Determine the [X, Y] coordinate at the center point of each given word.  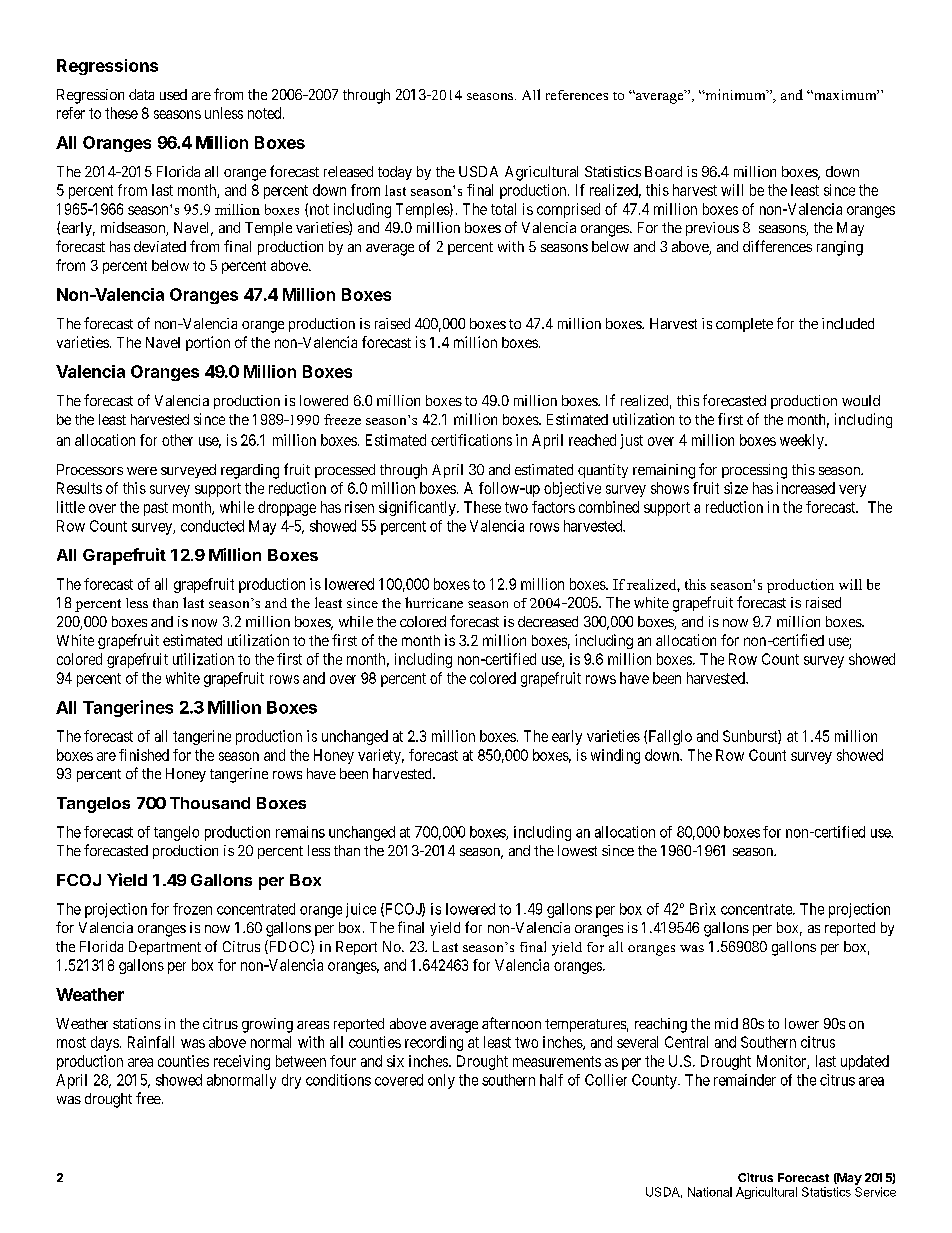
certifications [471, 440]
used [173, 94]
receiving [242, 1062]
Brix [703, 909]
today [395, 173]
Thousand [210, 803]
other [177, 440]
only [441, 1081]
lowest [577, 850]
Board [663, 171]
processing [754, 471]
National [710, 1192]
